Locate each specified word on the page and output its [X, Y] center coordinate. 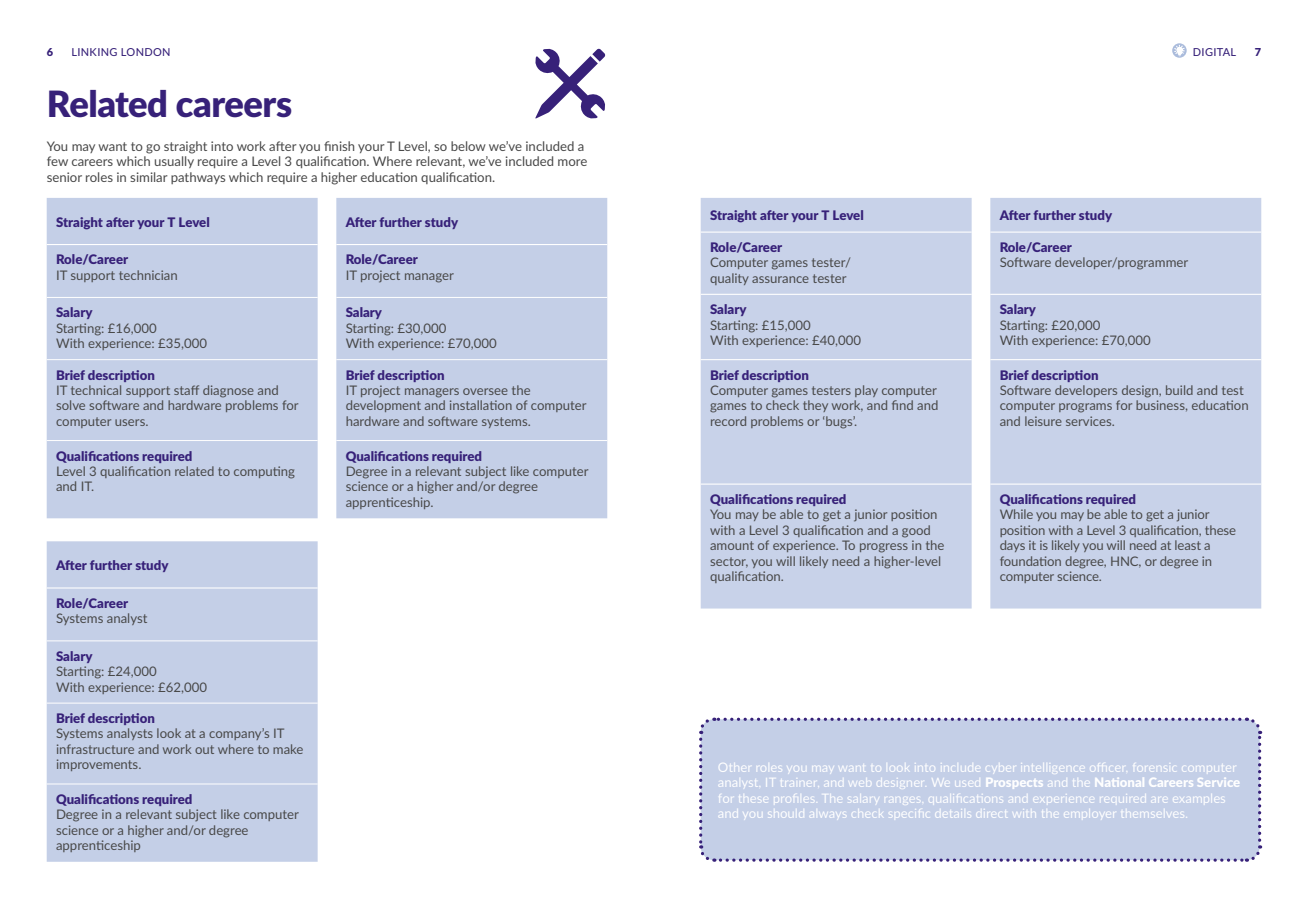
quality [729, 279]
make [288, 749]
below [468, 146]
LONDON [145, 52]
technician [148, 275]
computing [264, 472]
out [204, 749]
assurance [780, 279]
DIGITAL [1214, 52]
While [1016, 514]
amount [732, 545]
